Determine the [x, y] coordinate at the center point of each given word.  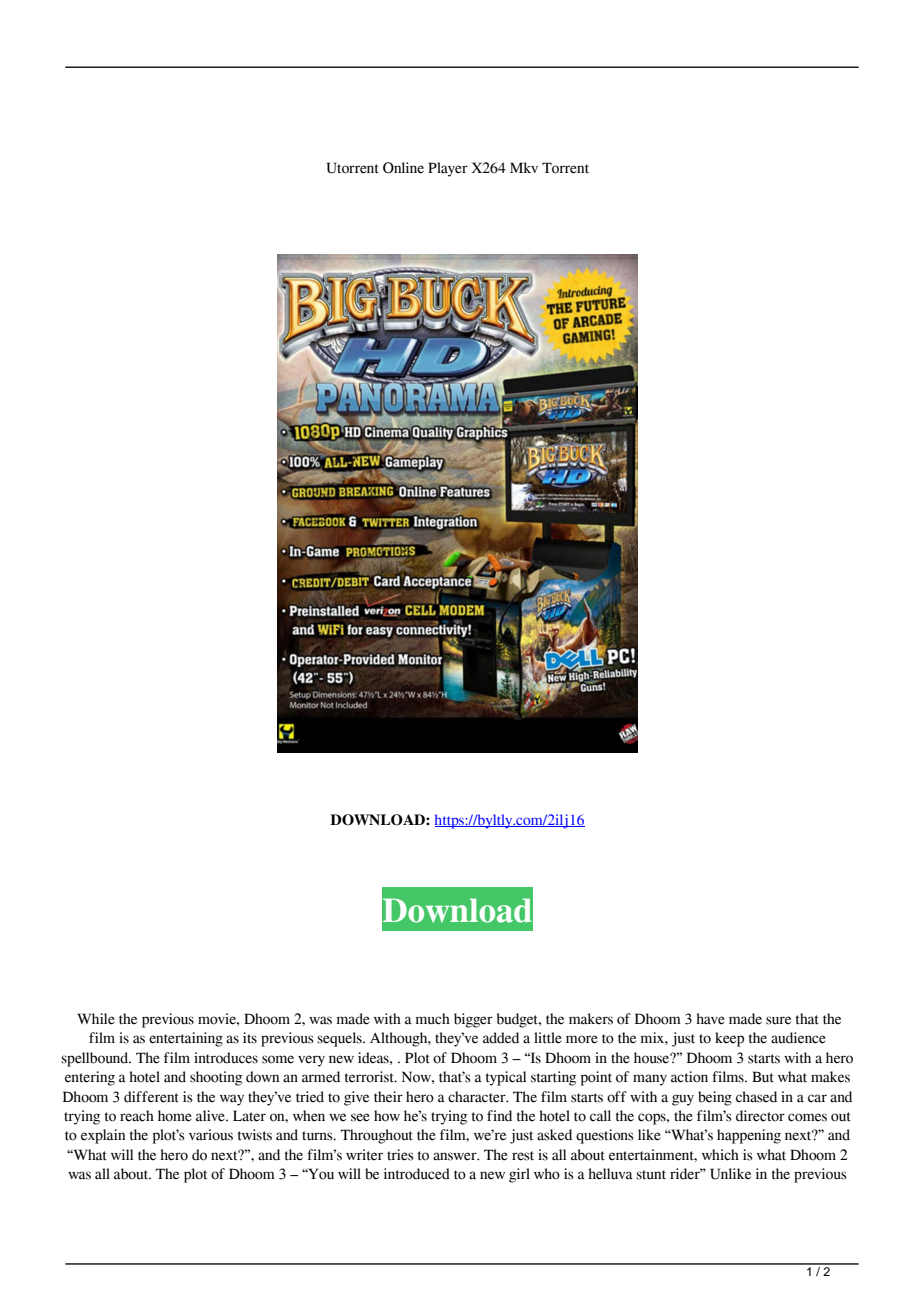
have [710, 1019]
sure [778, 1020]
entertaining [186, 1039]
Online [403, 168]
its [250, 1038]
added [501, 1038]
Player [448, 169]
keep [729, 1039]
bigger [473, 1020]
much [433, 1019]
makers [591, 1019]
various [211, 1135]
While [96, 1019]
